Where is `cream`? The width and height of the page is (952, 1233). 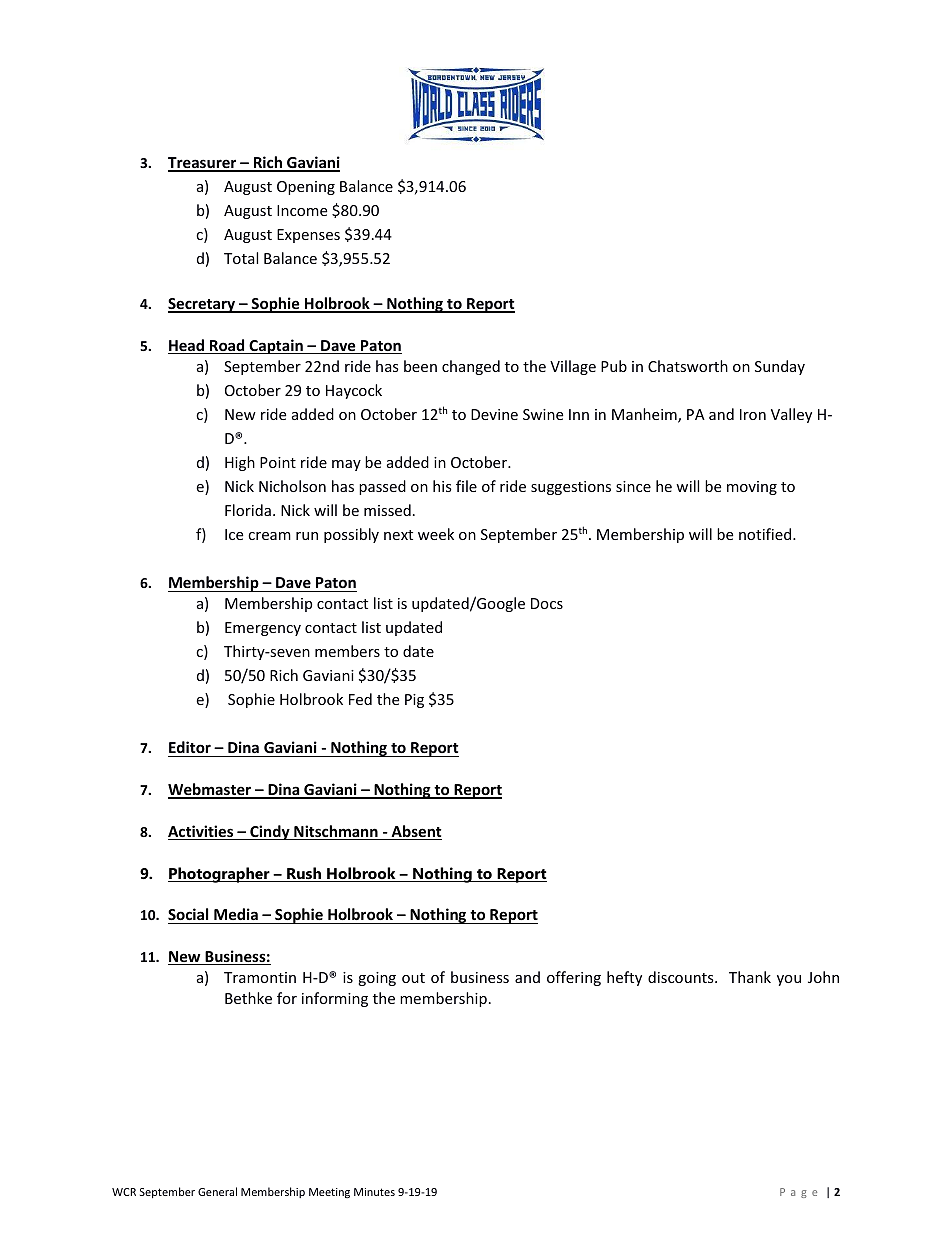
cream is located at coordinates (269, 536).
